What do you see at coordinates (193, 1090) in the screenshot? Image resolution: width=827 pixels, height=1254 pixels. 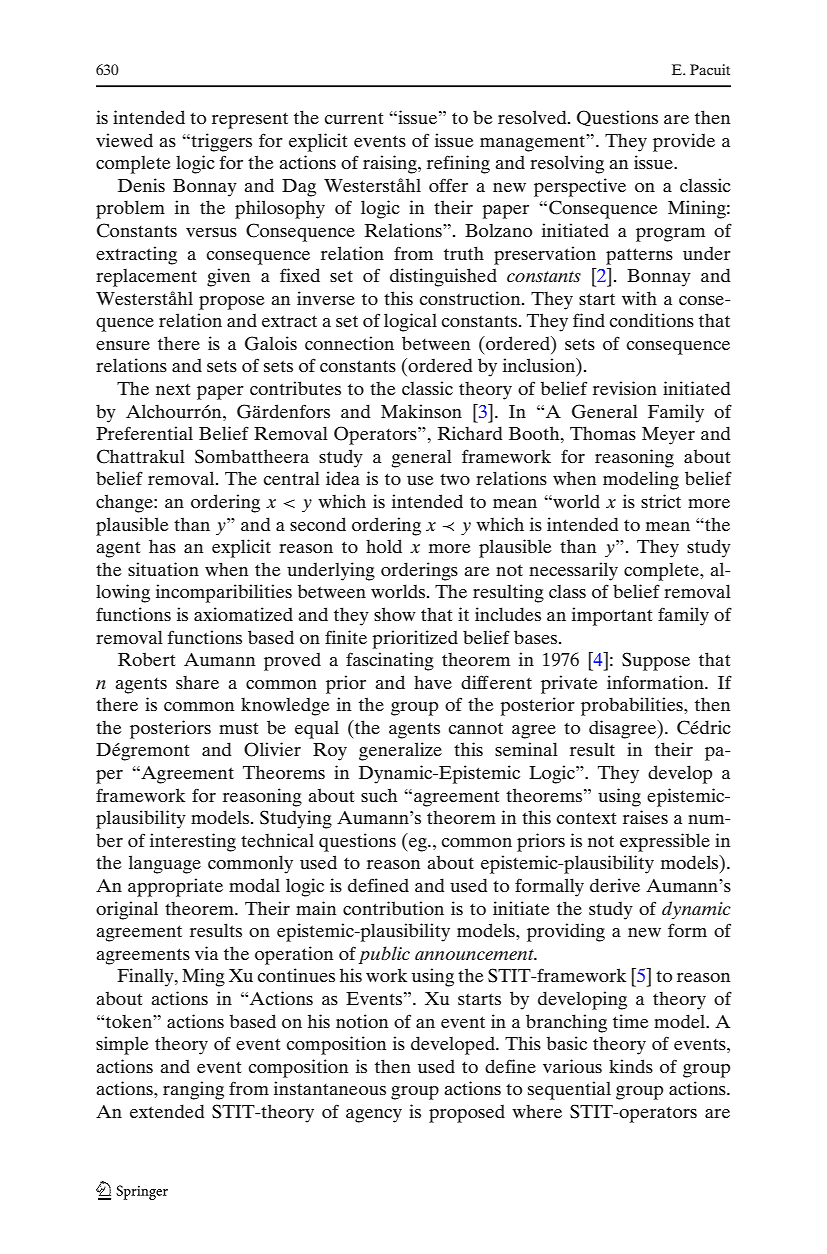 I see `ranging` at bounding box center [193, 1090].
